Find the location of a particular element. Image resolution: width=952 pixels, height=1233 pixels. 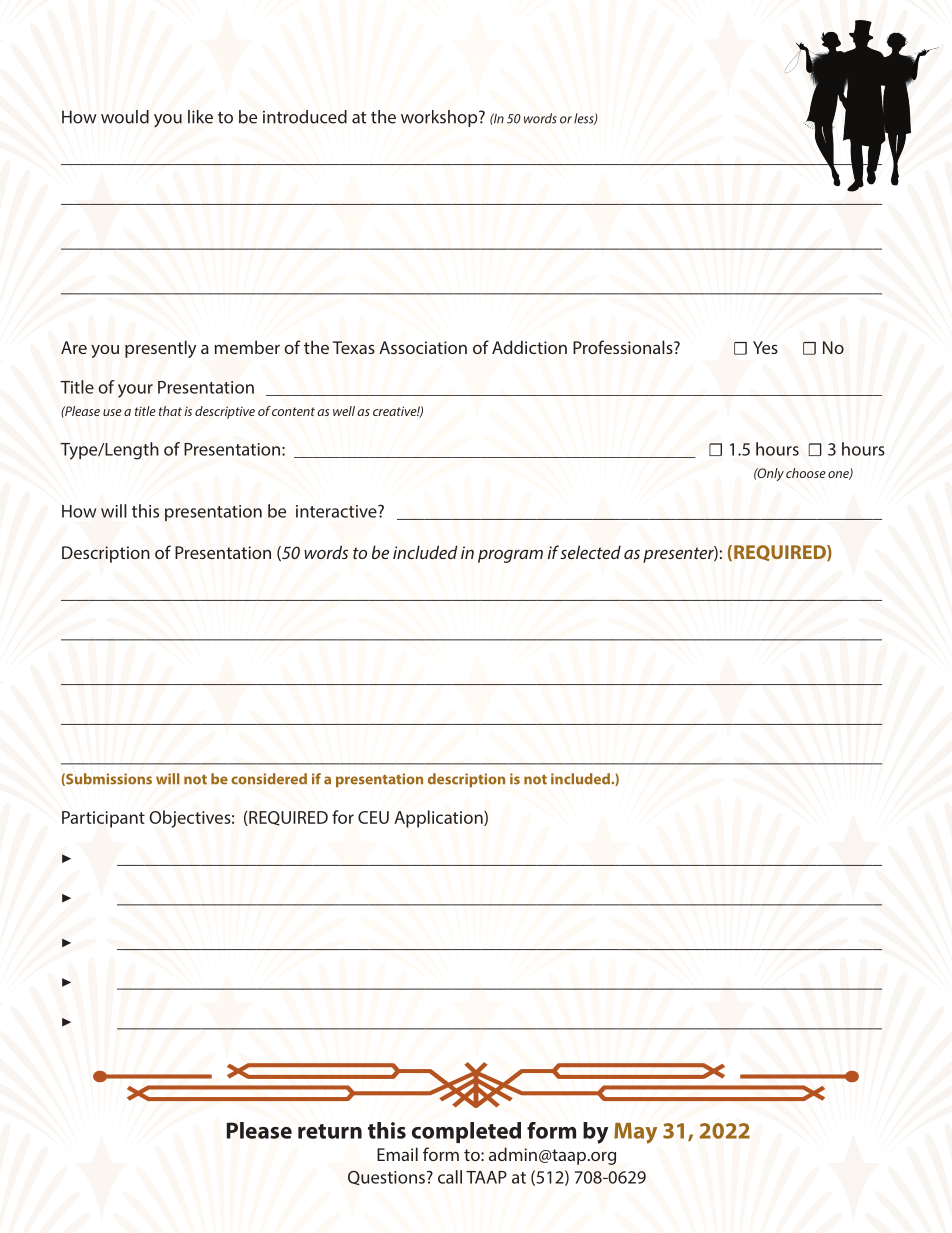

workshop is located at coordinates (440, 118).
